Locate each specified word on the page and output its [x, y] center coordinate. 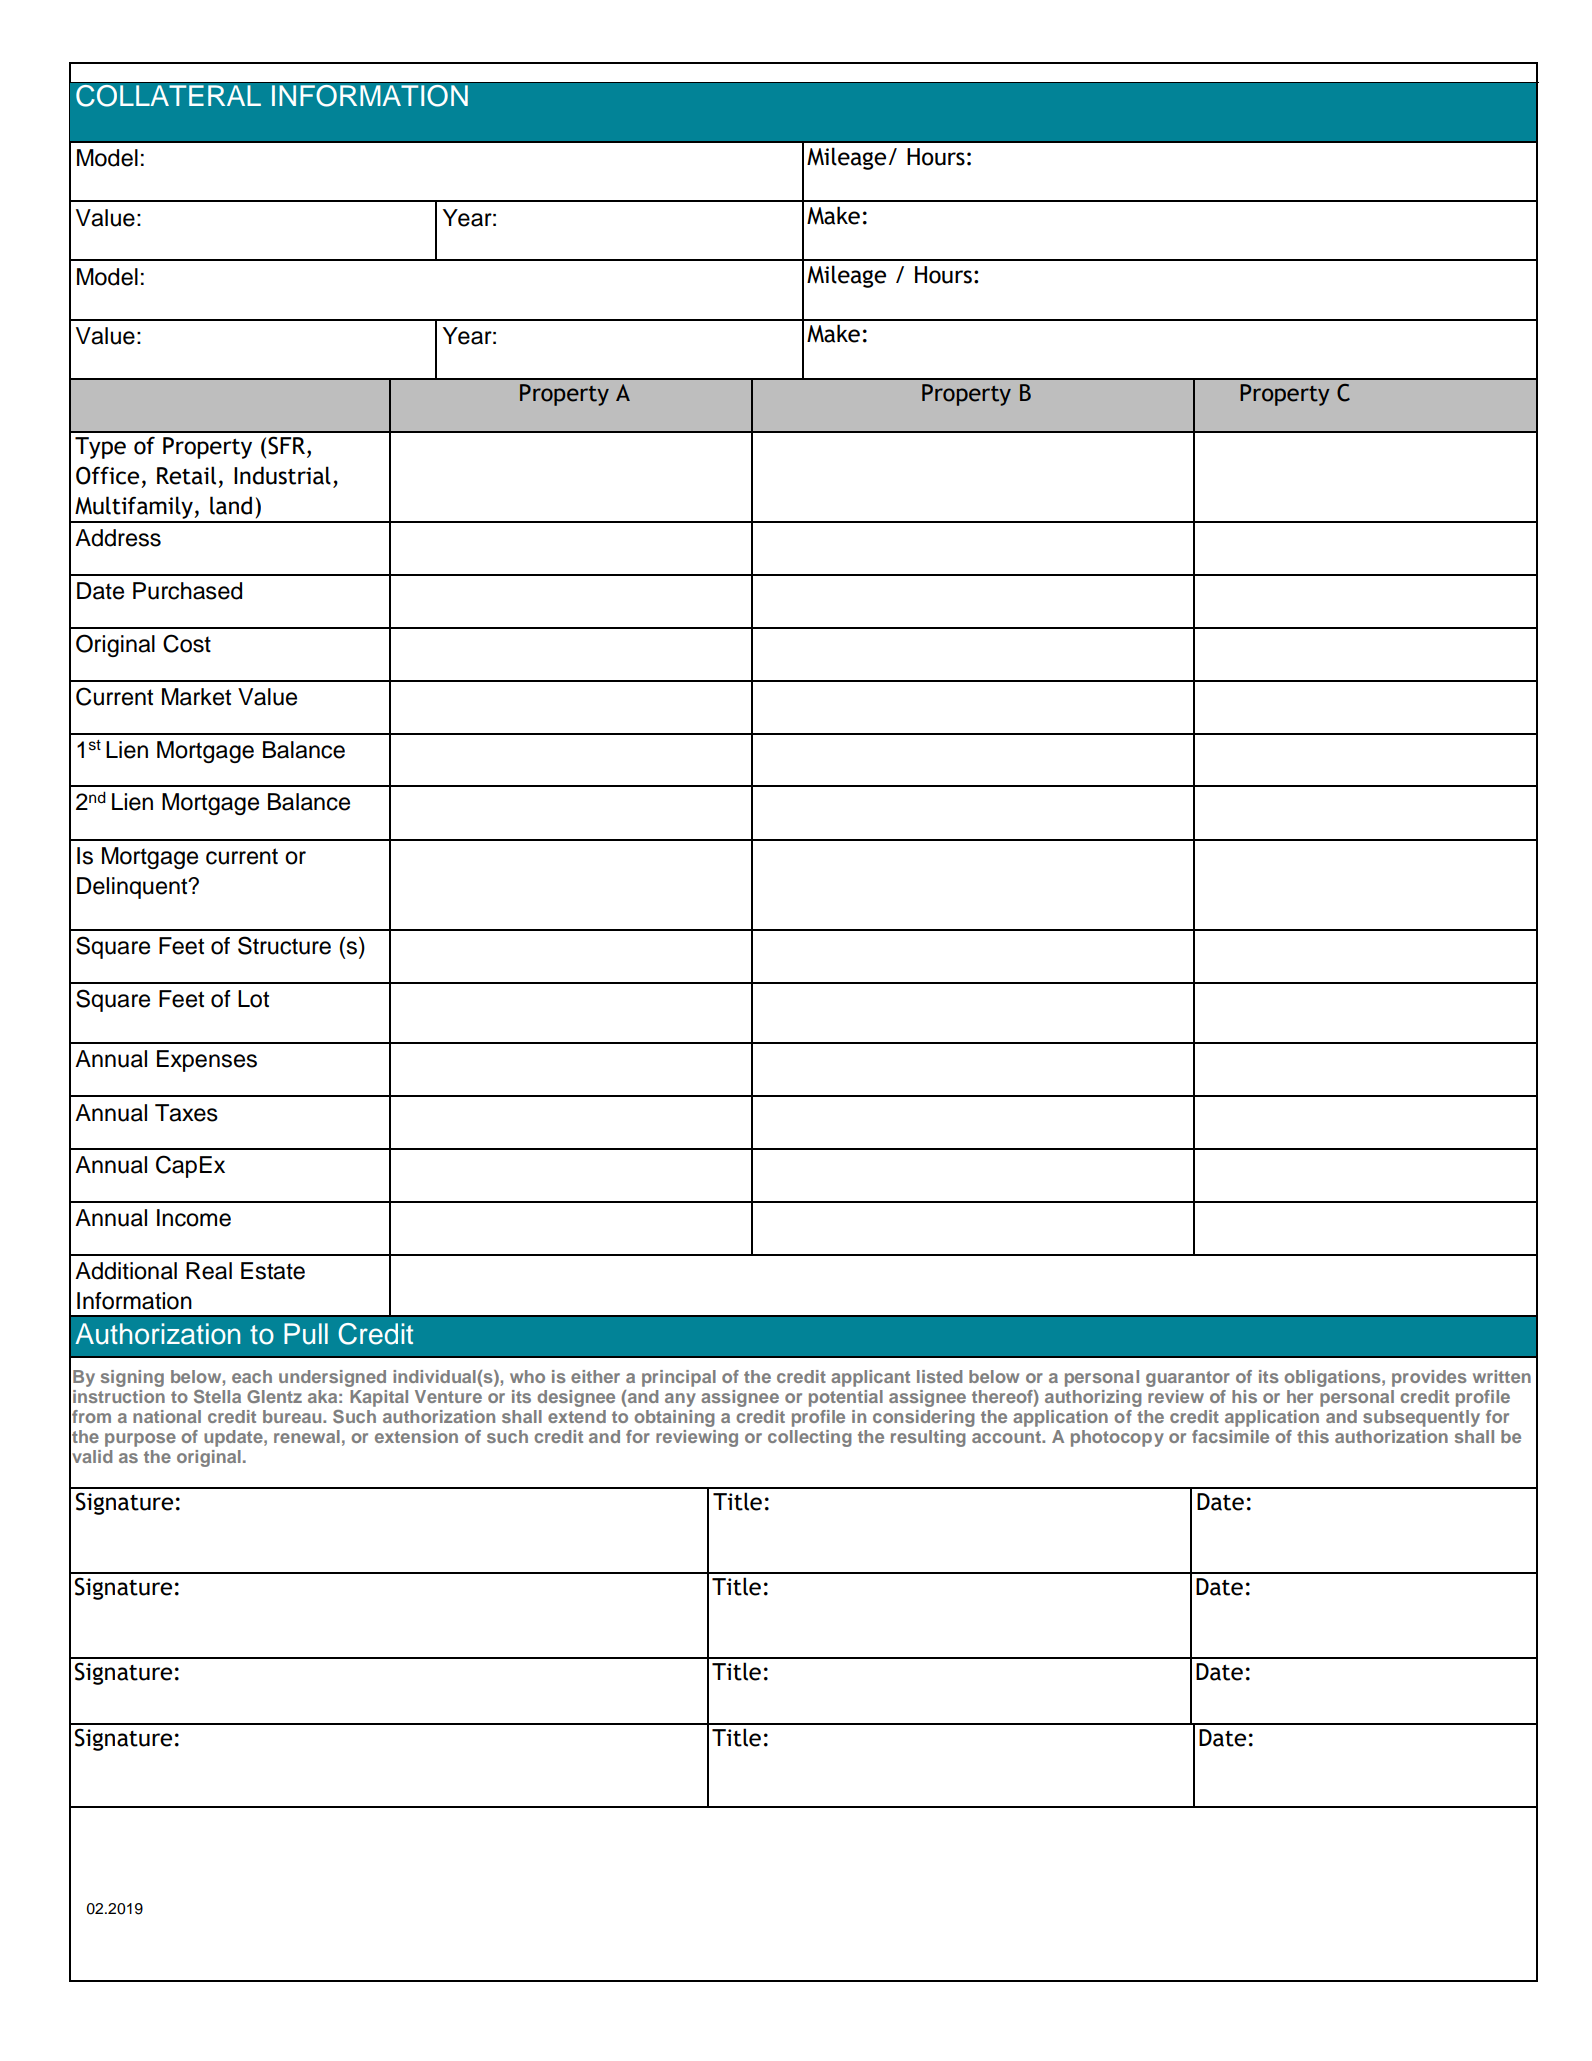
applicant [870, 1378]
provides [1429, 1378]
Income [194, 1218]
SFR [286, 445]
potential [846, 1398]
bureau [293, 1416]
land [231, 505]
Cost [187, 643]
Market [196, 697]
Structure [284, 945]
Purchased [187, 591]
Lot [253, 999]
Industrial [282, 475]
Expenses [207, 1061]
